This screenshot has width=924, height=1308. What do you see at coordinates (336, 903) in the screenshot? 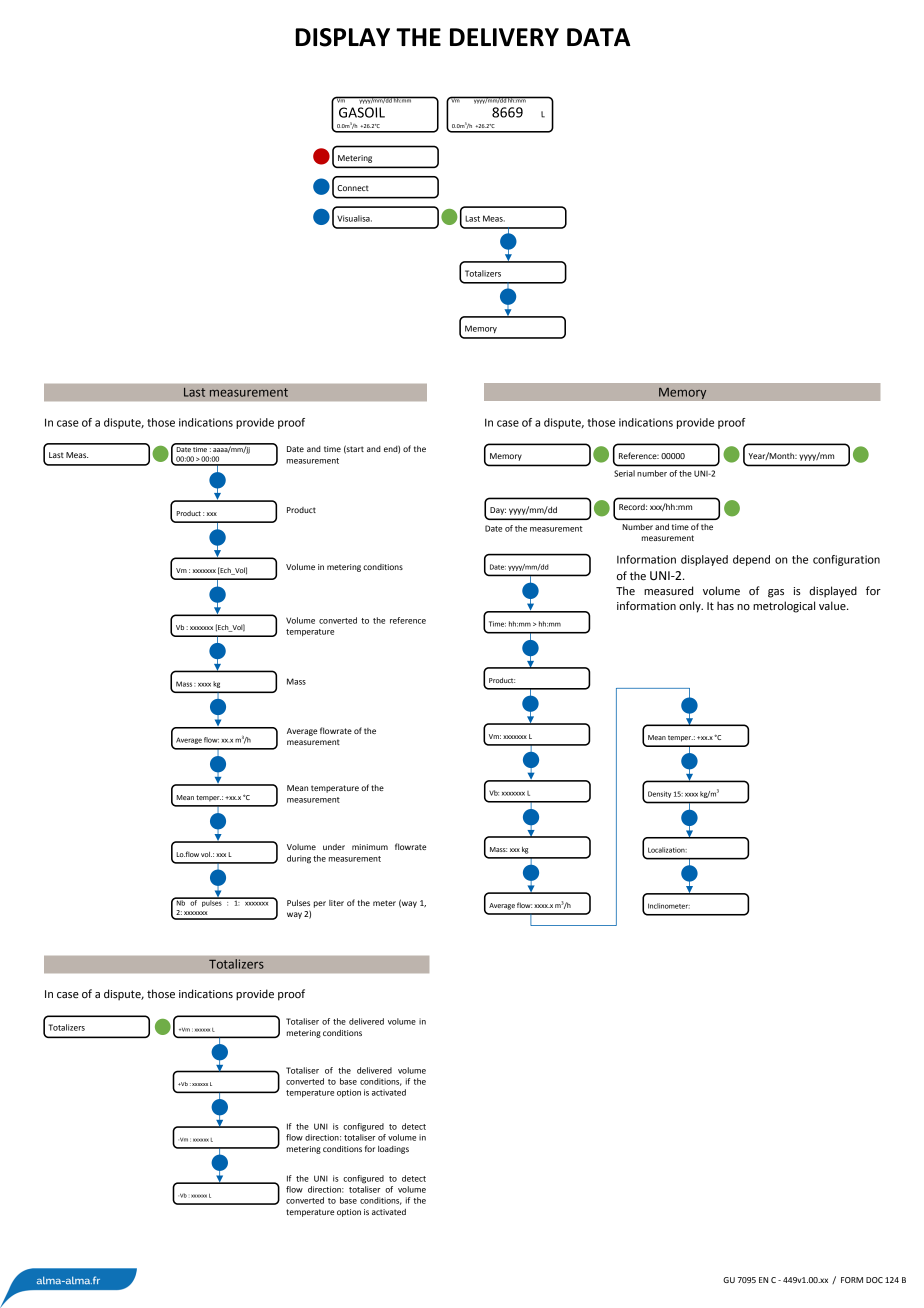
I see `liter` at bounding box center [336, 903].
